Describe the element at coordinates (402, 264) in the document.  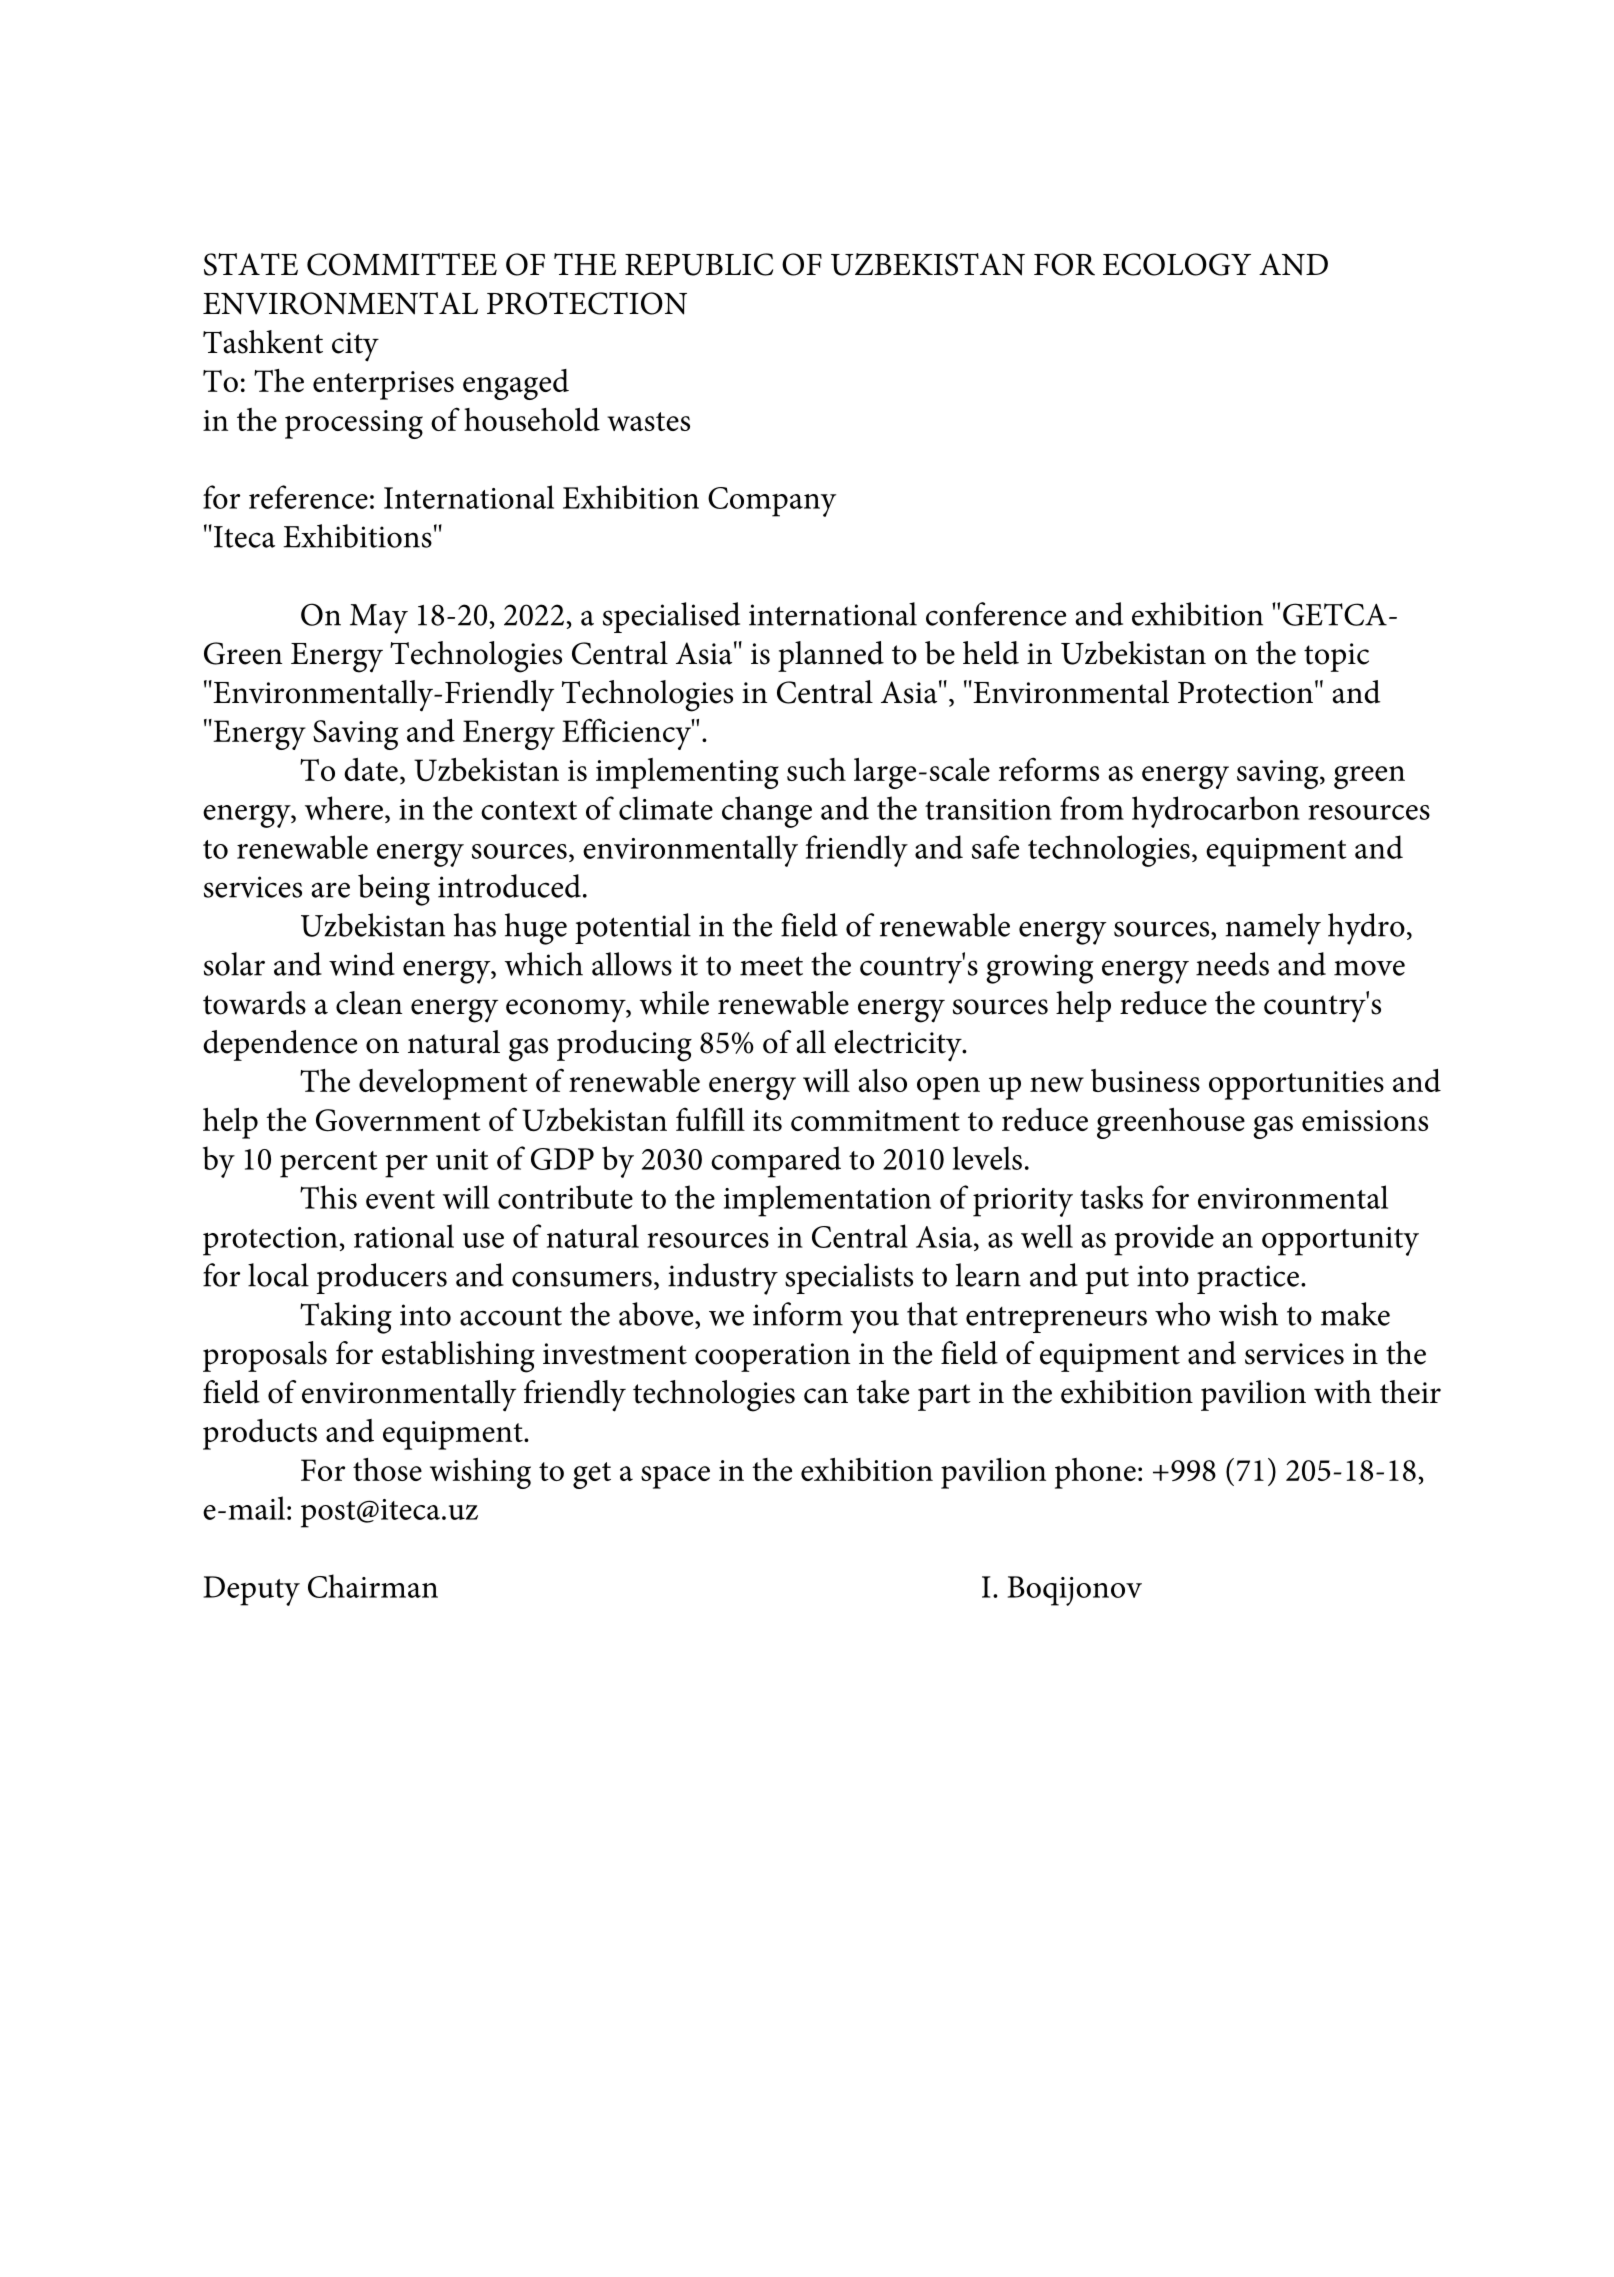
I see `COMMITTEE` at that location.
